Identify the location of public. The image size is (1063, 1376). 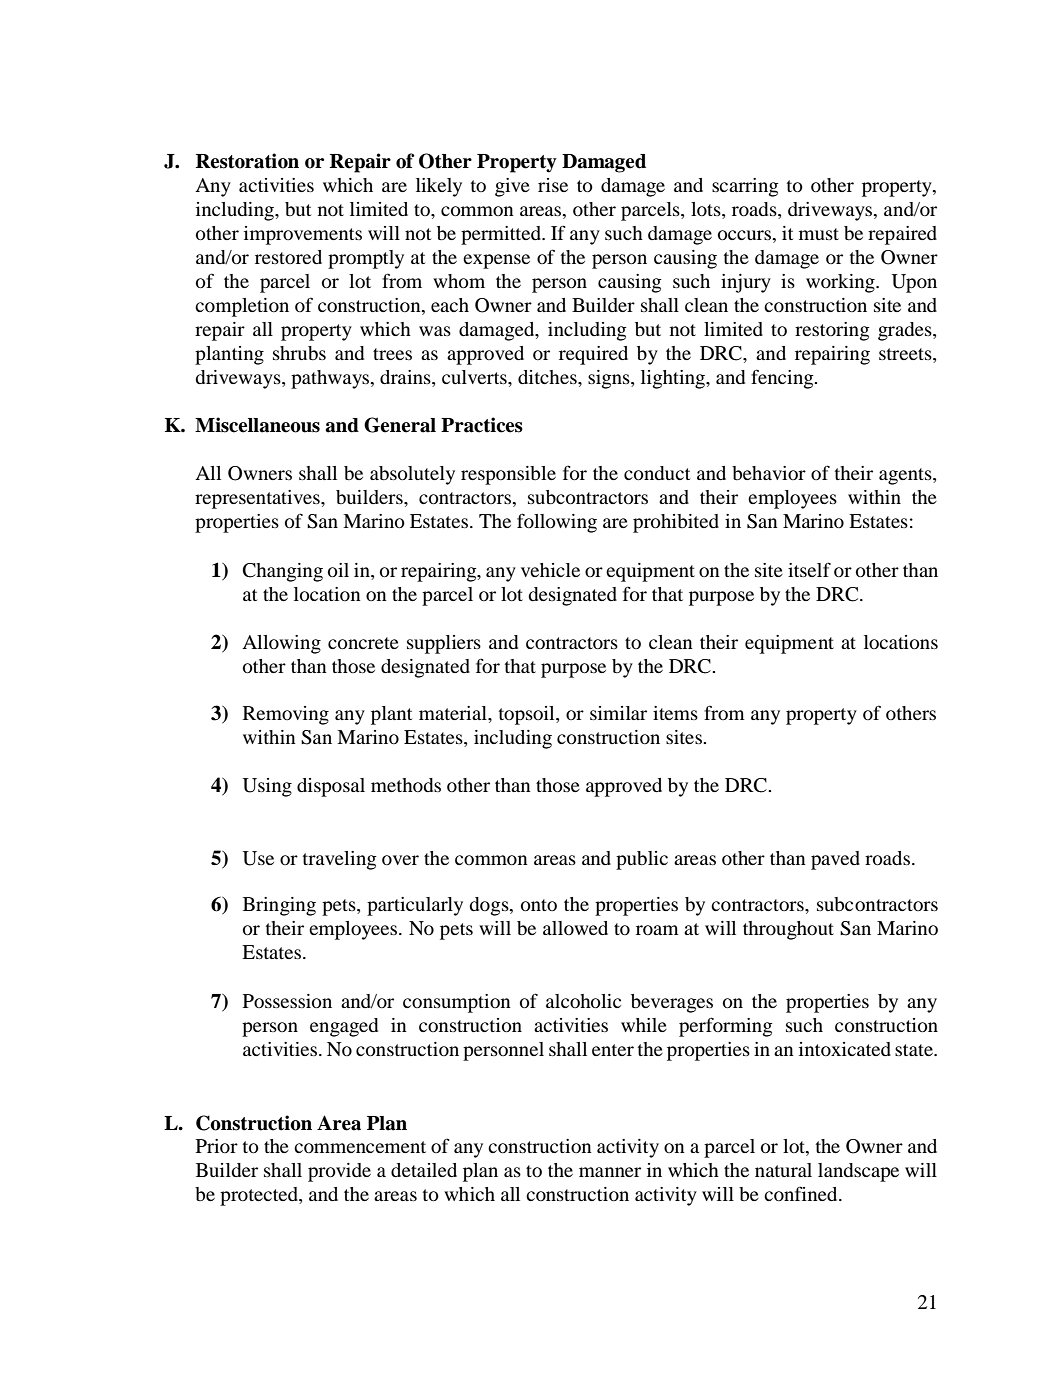
(642, 860).
